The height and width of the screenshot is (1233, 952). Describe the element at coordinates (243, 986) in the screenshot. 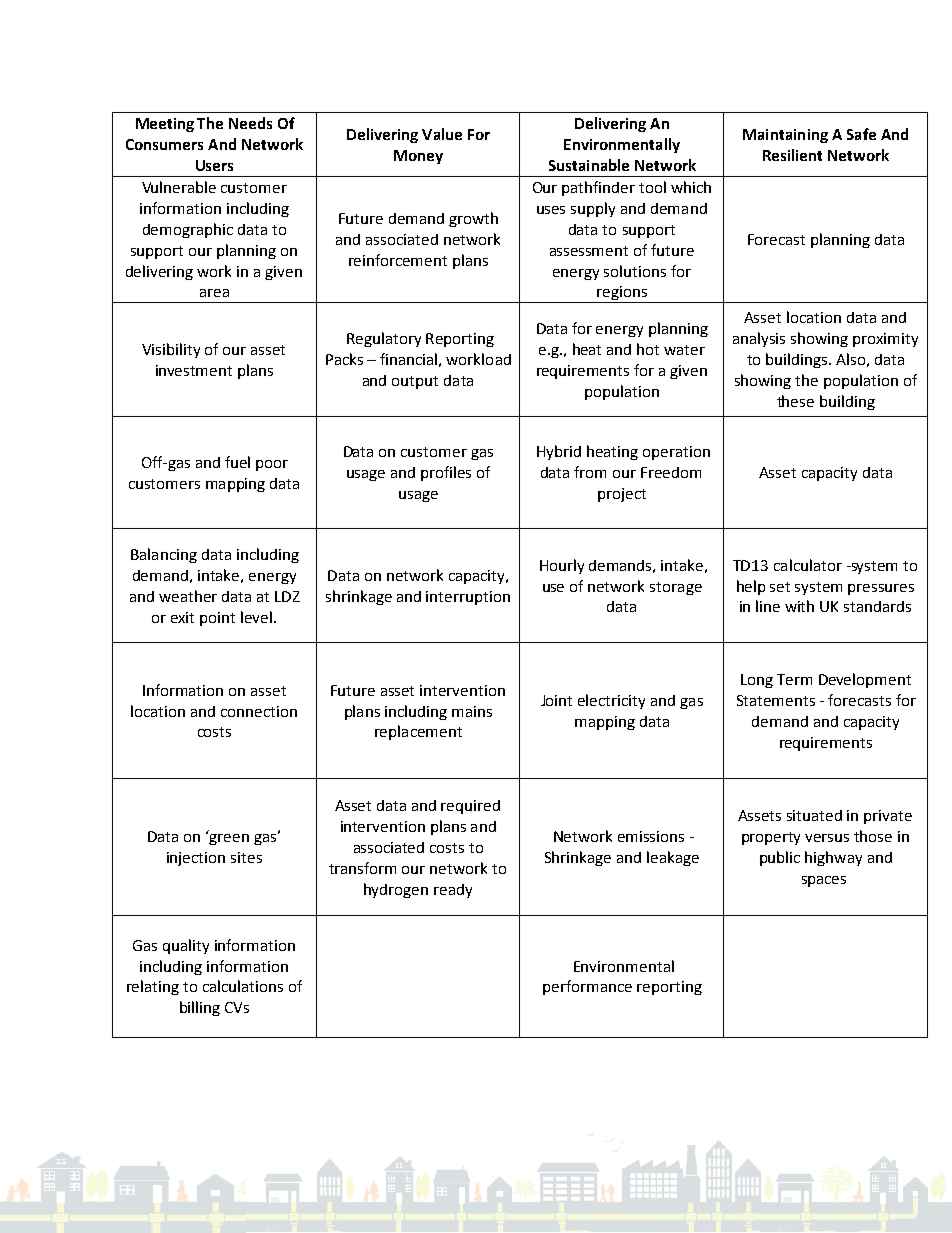

I see `calculations` at that location.
